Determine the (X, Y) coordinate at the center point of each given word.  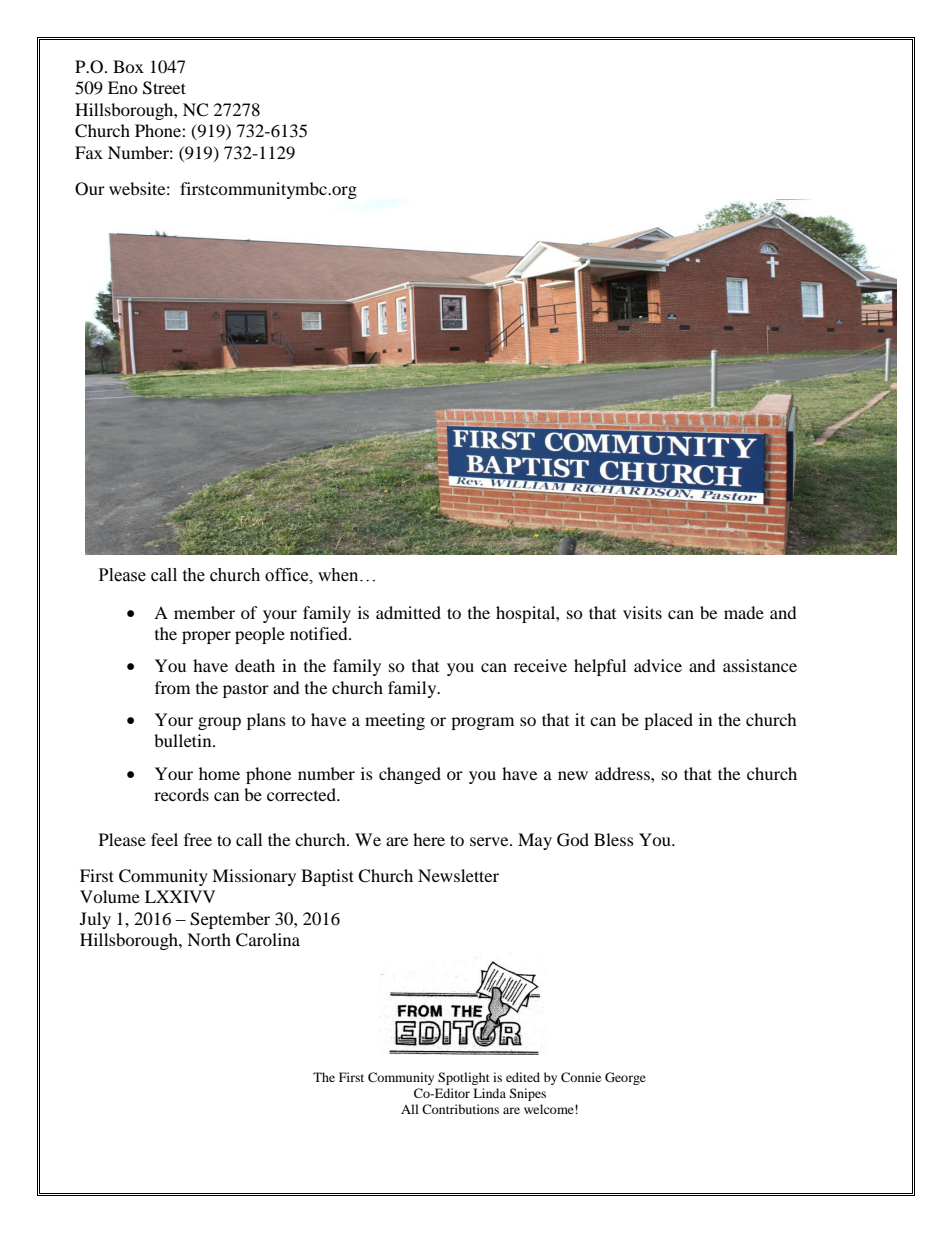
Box (128, 66)
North (209, 939)
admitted (408, 612)
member (204, 612)
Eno (123, 87)
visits (642, 612)
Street (164, 88)
